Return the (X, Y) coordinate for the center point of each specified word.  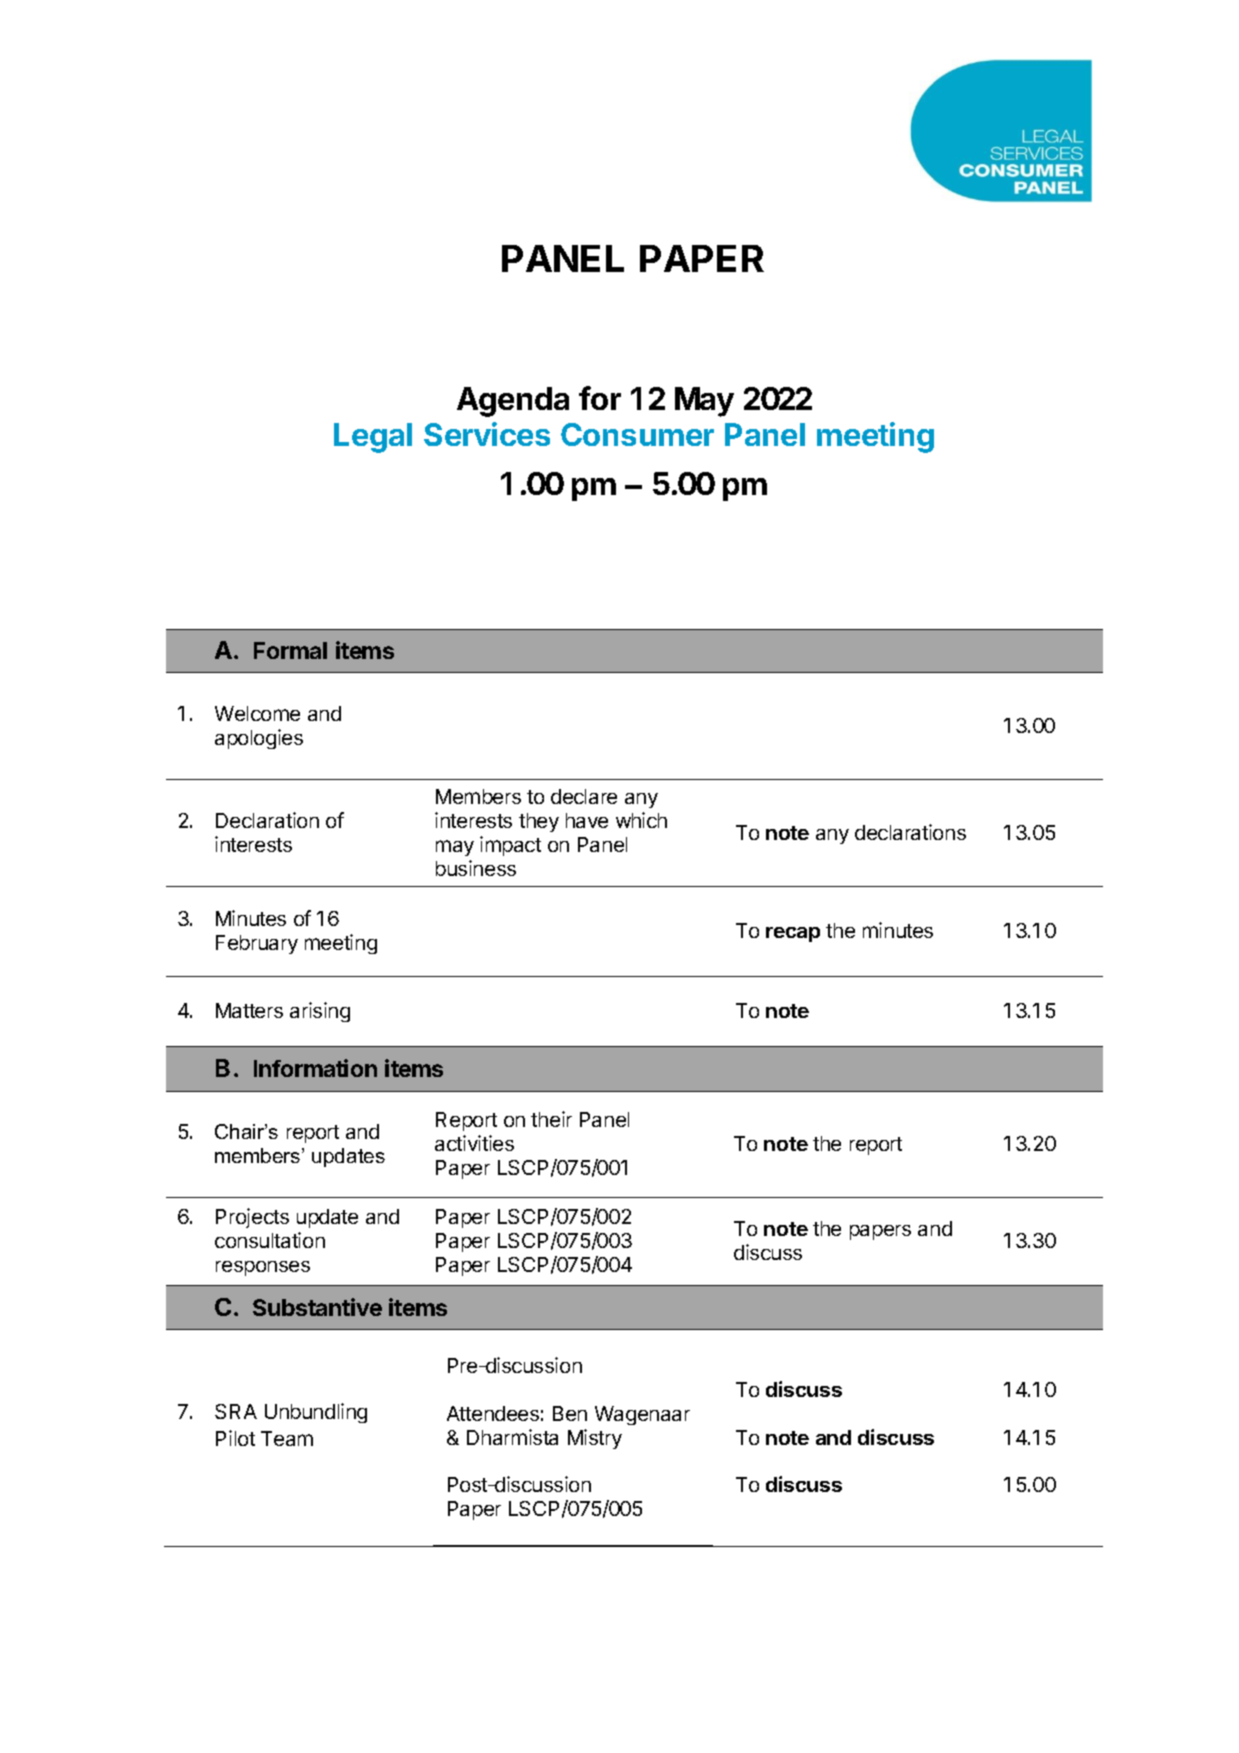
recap (793, 934)
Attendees (493, 1413)
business (476, 868)
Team (287, 1438)
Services (487, 434)
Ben (570, 1413)
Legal (373, 438)
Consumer (637, 434)
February (257, 944)
